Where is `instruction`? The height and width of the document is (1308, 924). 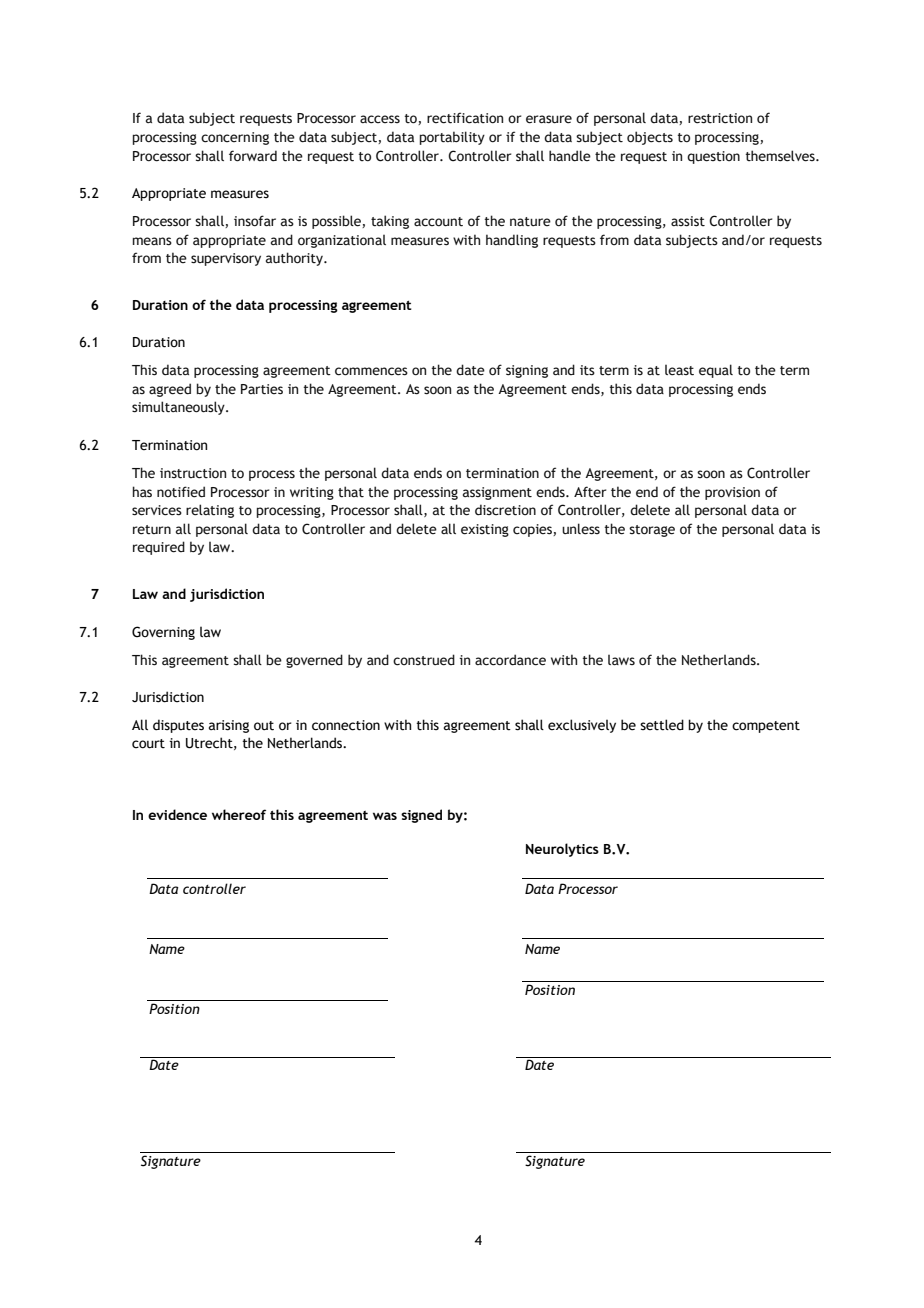
instruction is located at coordinates (193, 473).
